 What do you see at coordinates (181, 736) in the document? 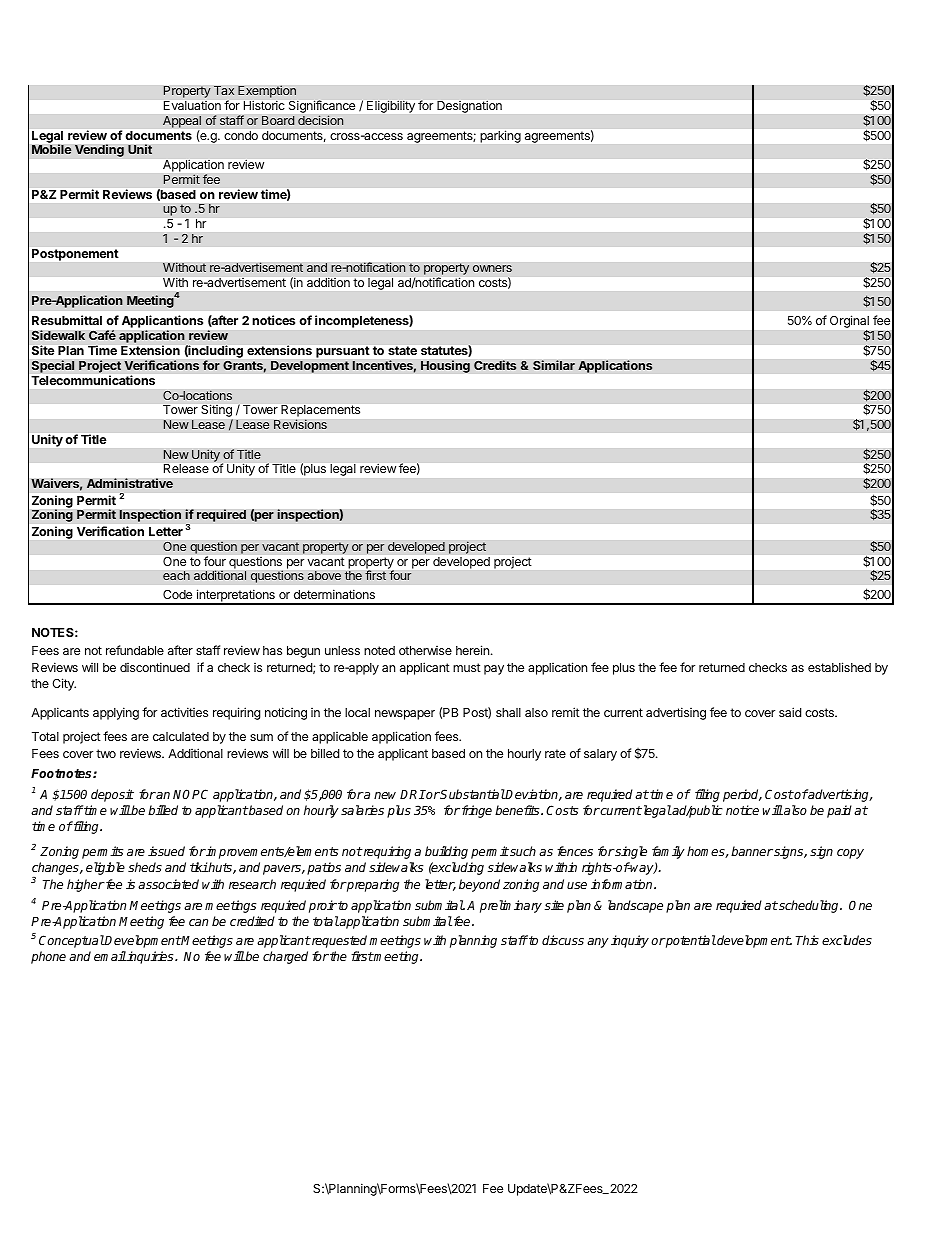
I see `calculated` at bounding box center [181, 736].
